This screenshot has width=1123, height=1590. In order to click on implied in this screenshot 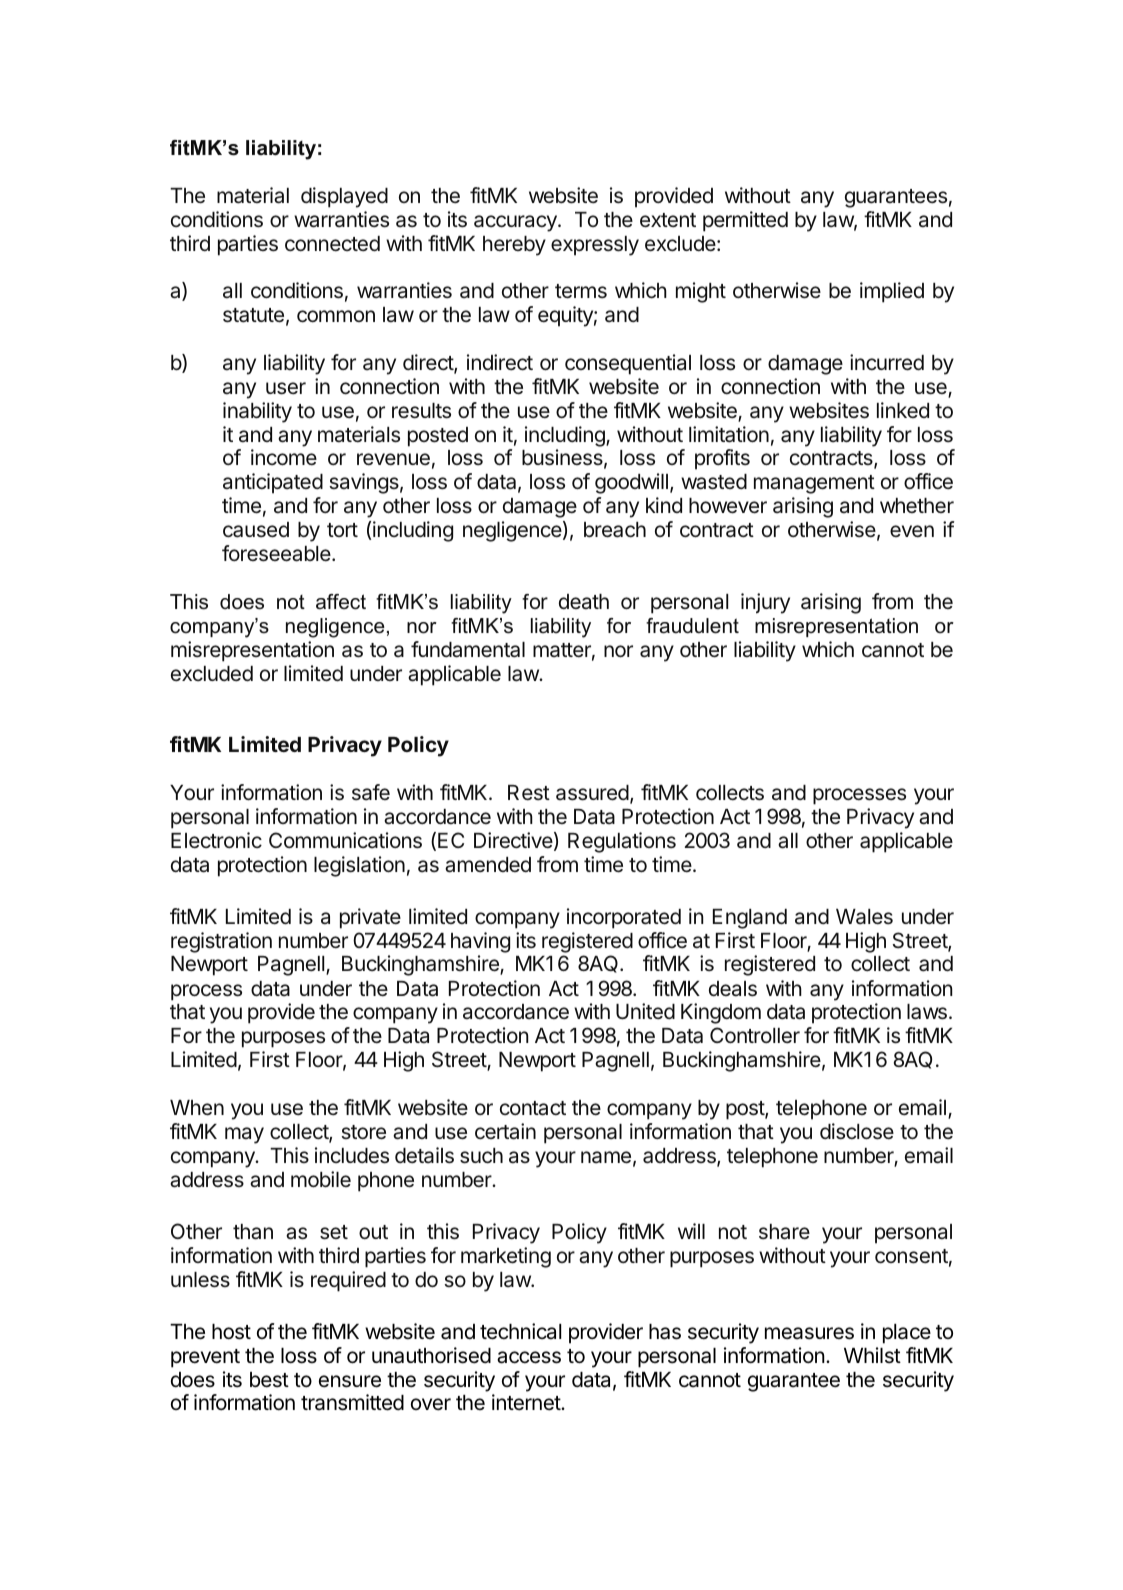, I will do `click(892, 292)`.
